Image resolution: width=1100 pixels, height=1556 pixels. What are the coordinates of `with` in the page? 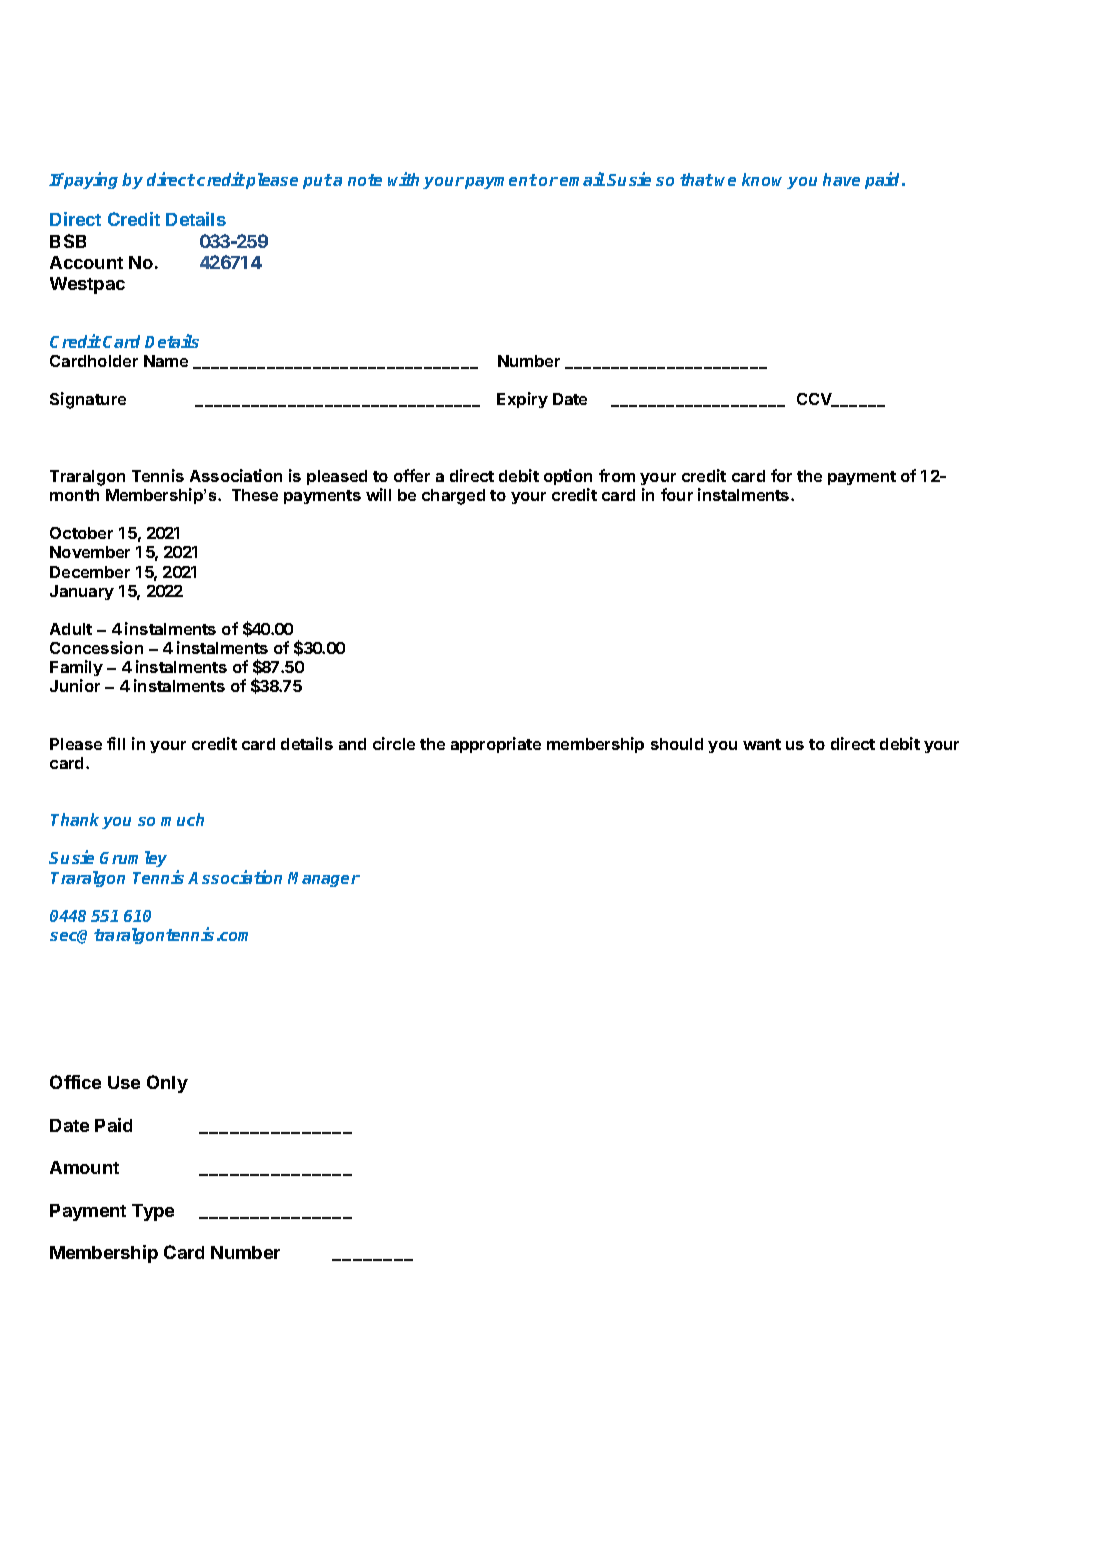 It's located at (403, 179).
